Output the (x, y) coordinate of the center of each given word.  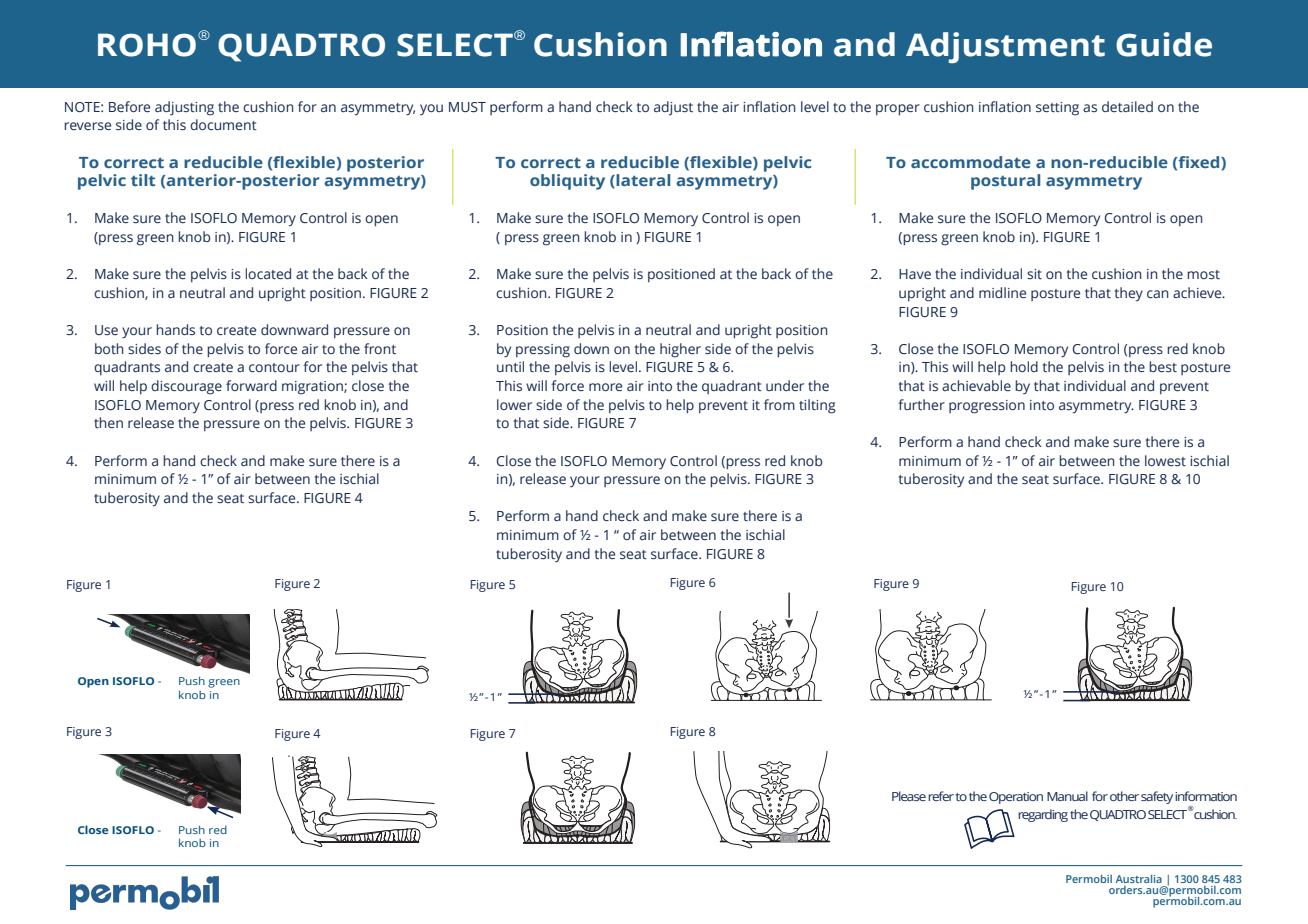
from (779, 404)
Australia (1139, 878)
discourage (186, 387)
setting (1057, 109)
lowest (1165, 460)
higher (680, 350)
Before (129, 106)
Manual (1067, 796)
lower (514, 404)
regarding (1043, 815)
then (108, 422)
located (268, 273)
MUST (467, 107)
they (1128, 294)
